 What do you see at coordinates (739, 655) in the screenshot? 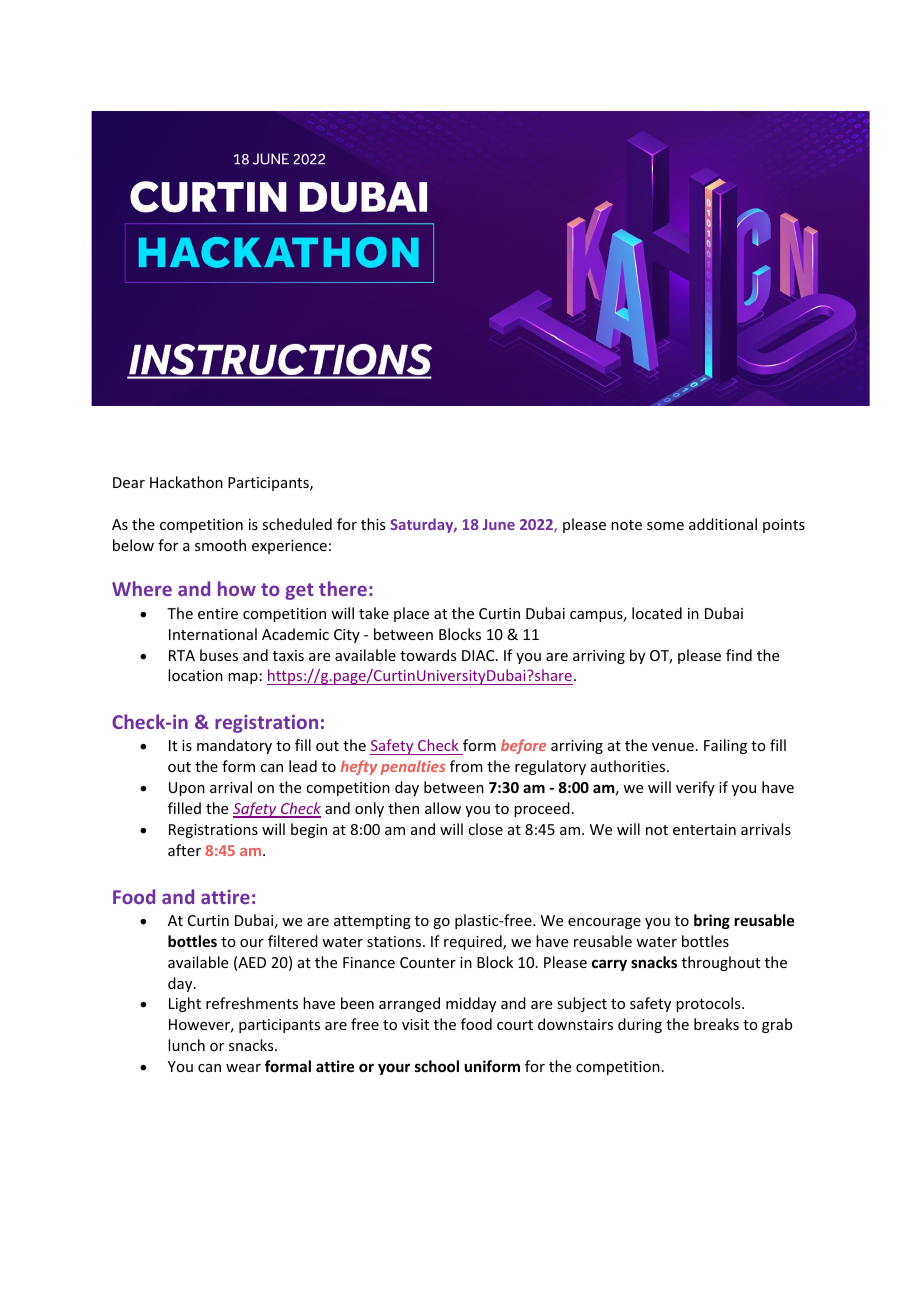
I see `find` at bounding box center [739, 655].
